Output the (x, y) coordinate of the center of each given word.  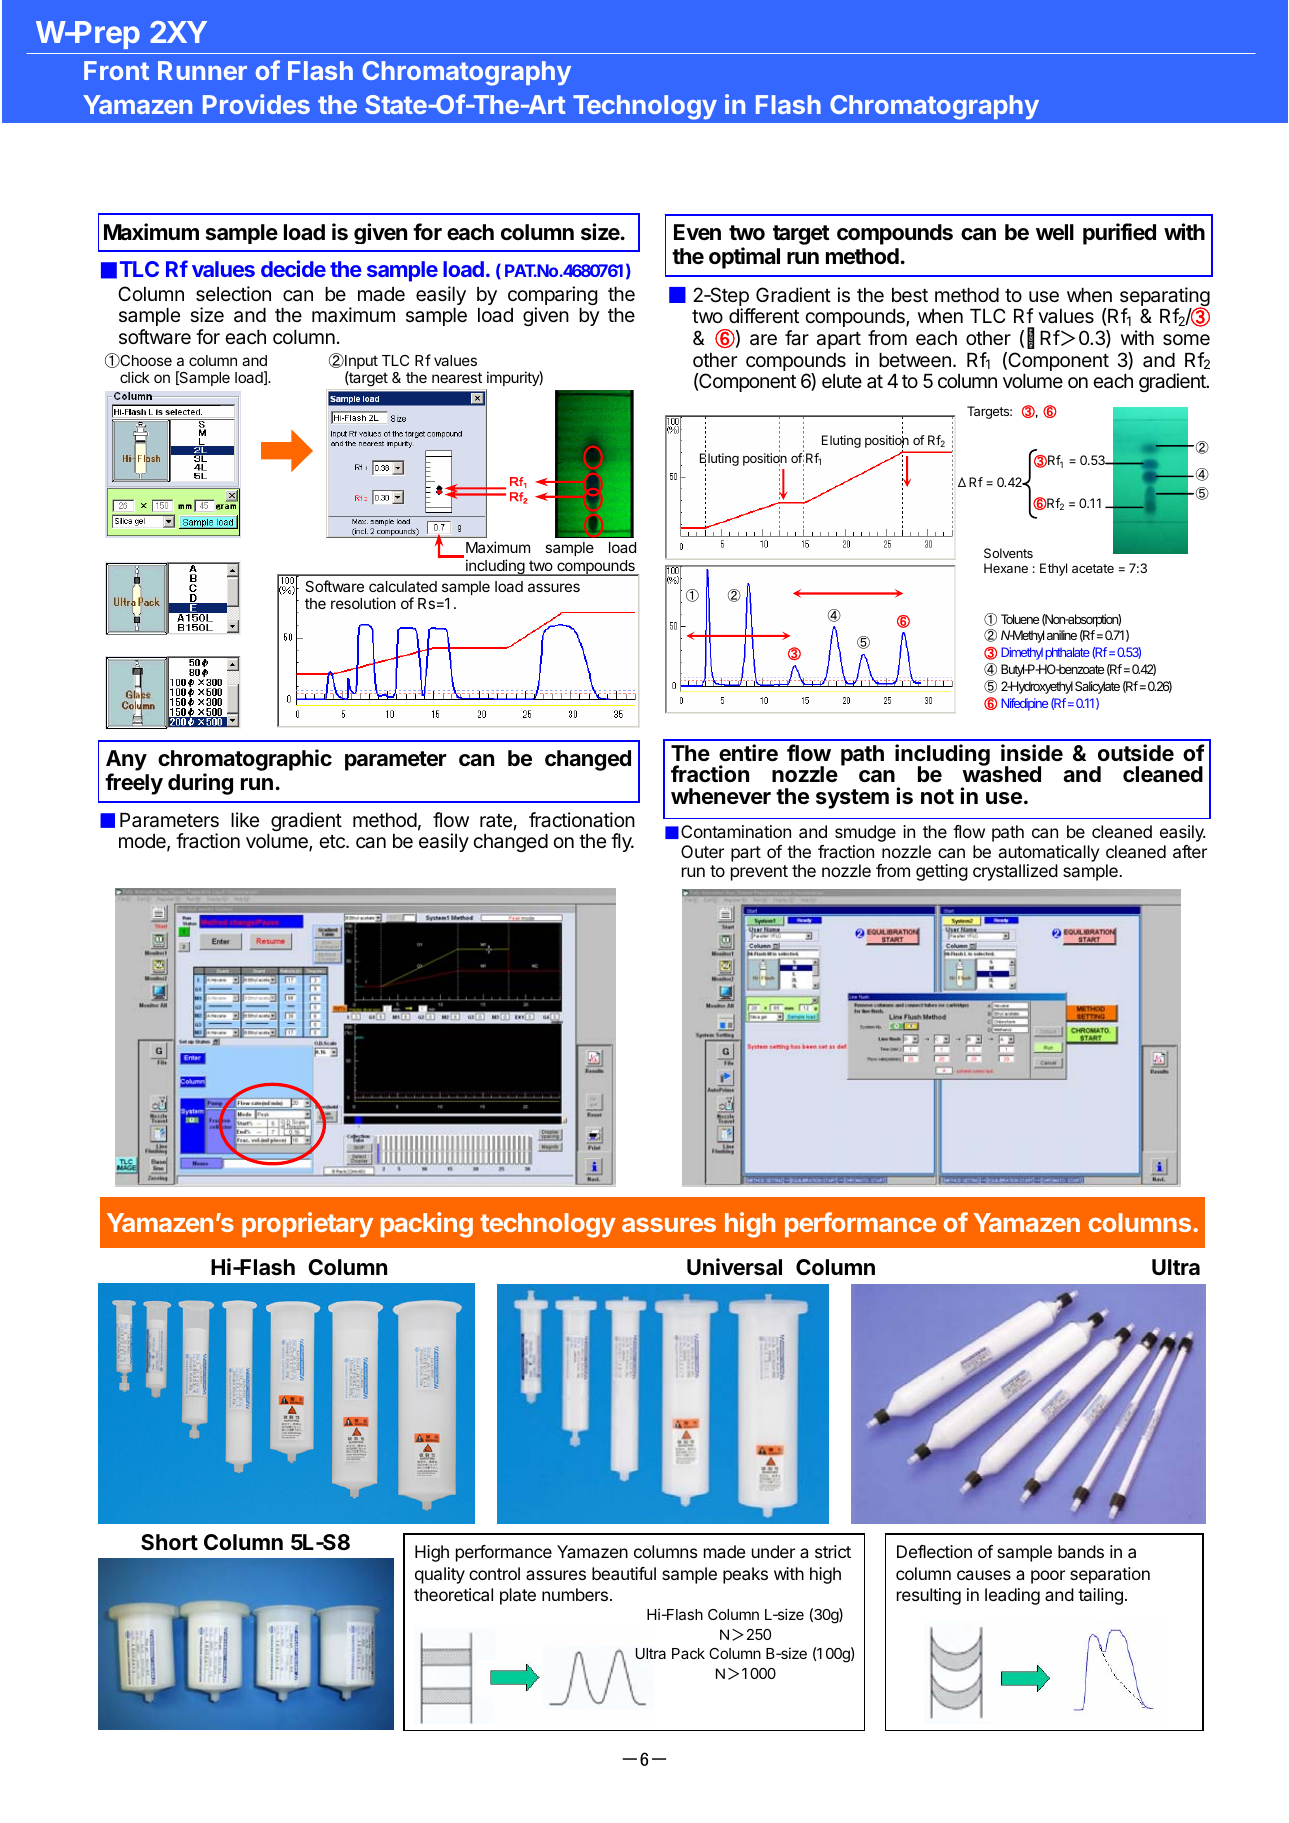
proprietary (307, 1225)
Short (169, 1542)
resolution (363, 603)
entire (748, 753)
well (1055, 232)
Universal (734, 1267)
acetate (1093, 568)
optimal (744, 258)
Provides (256, 104)
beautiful (624, 1573)
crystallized (1015, 872)
